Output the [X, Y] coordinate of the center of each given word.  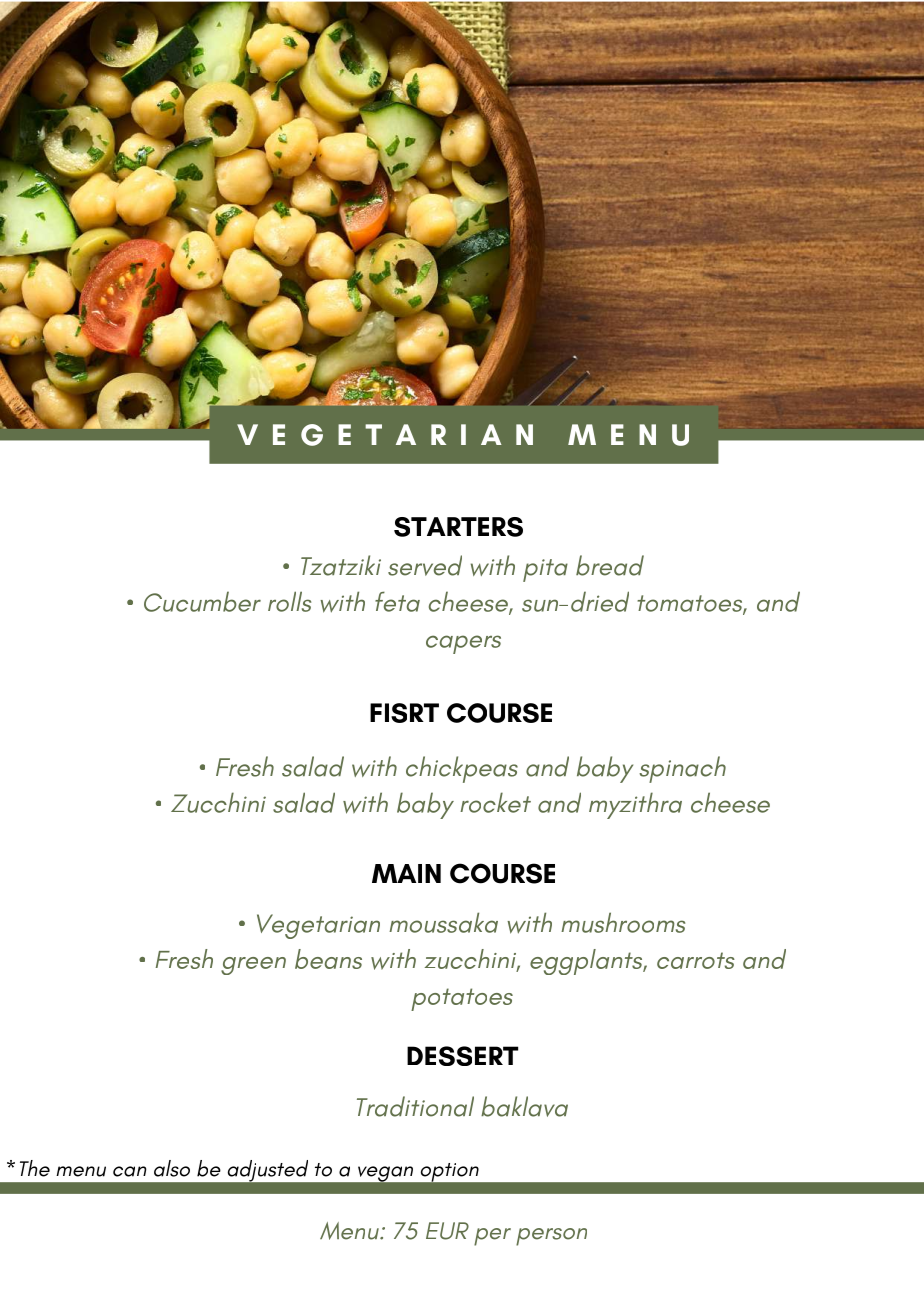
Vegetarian [318, 926]
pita [545, 570]
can [130, 1171]
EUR [447, 1231]
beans [328, 959]
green [253, 966]
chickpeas [462, 769]
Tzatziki [341, 565]
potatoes [462, 999]
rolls [289, 601]
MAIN [406, 873]
